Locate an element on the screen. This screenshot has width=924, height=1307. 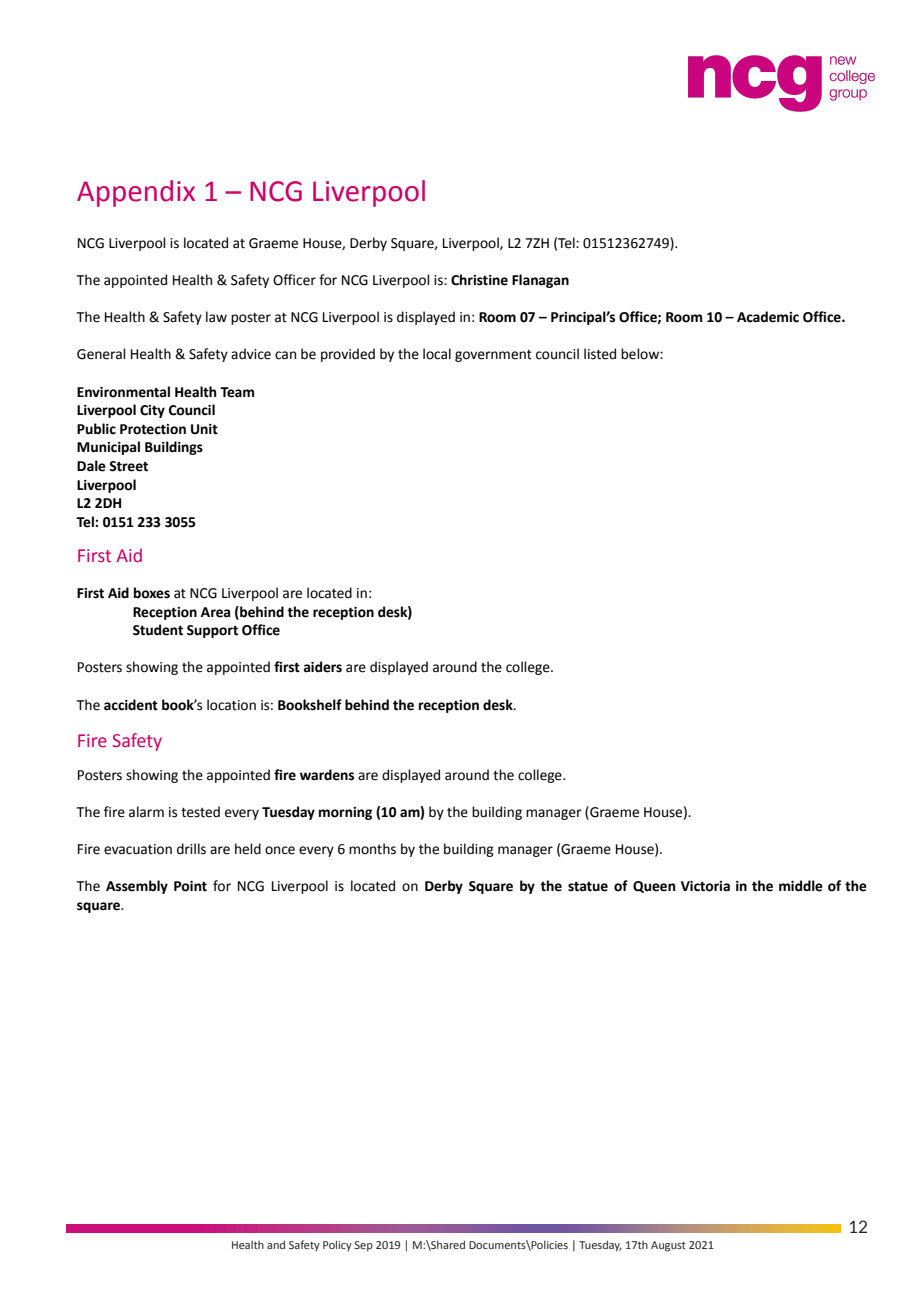
Area is located at coordinates (215, 612).
